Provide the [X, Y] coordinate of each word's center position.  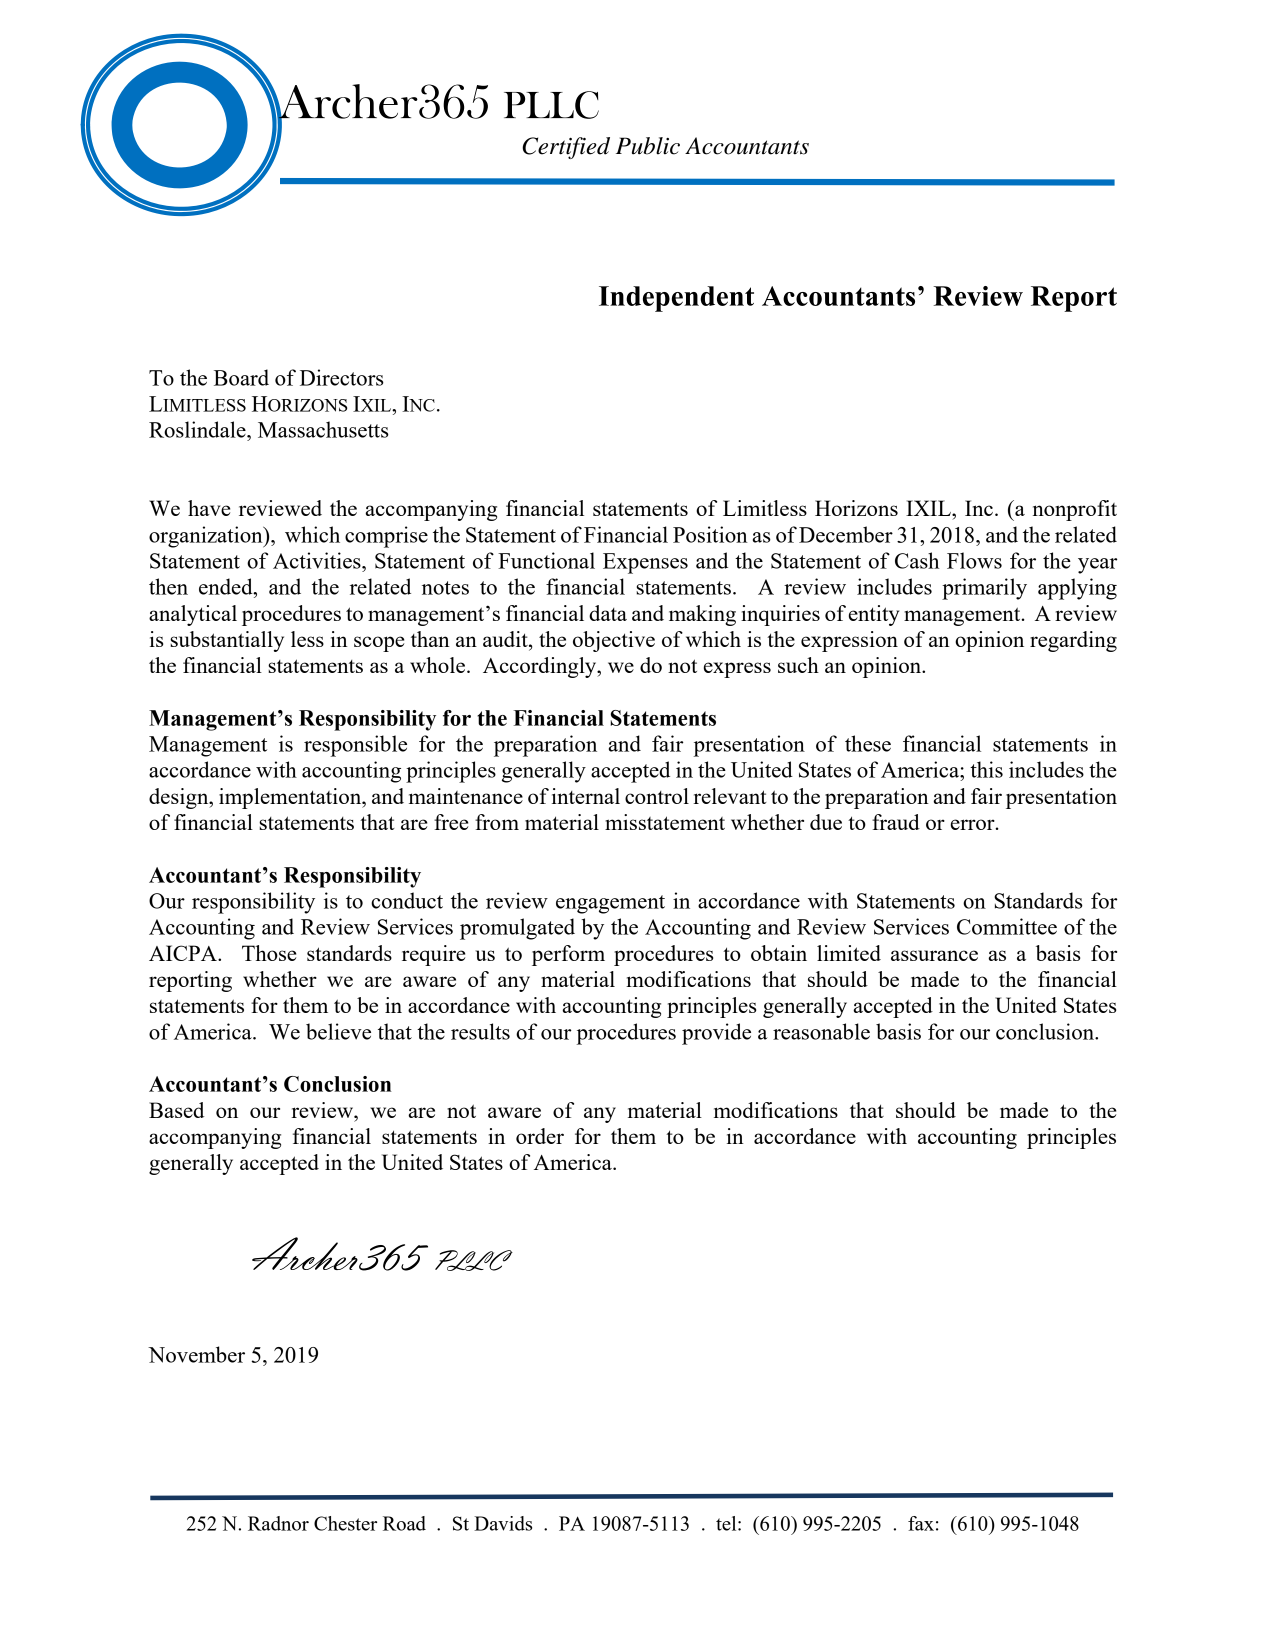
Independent [676, 299]
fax [921, 1523]
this [986, 769]
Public [648, 146]
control [657, 796]
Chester [345, 1523]
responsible [355, 746]
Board [241, 377]
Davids [503, 1523]
